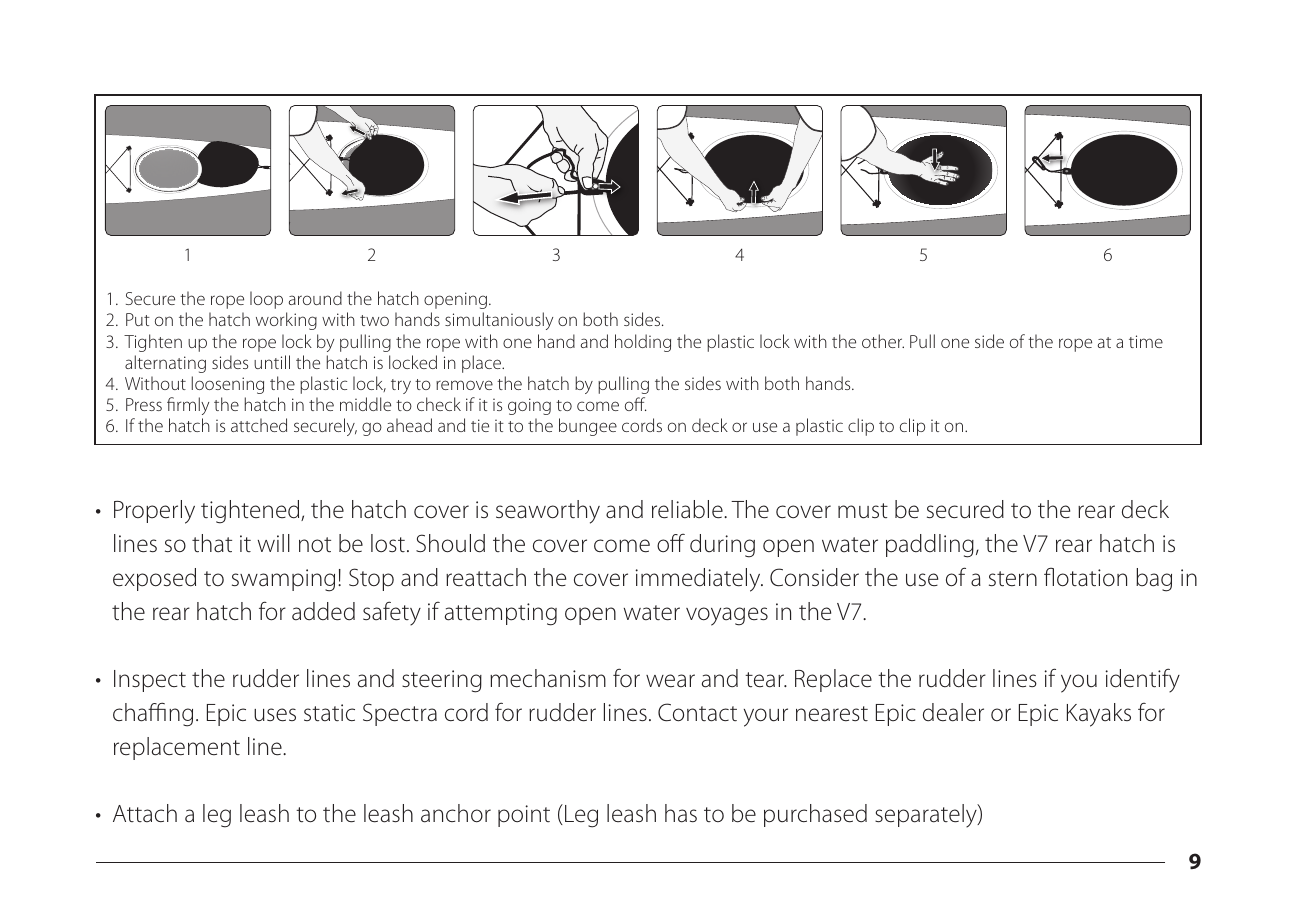  Describe the element at coordinates (688, 509) in the screenshot. I see `reliable` at that location.
